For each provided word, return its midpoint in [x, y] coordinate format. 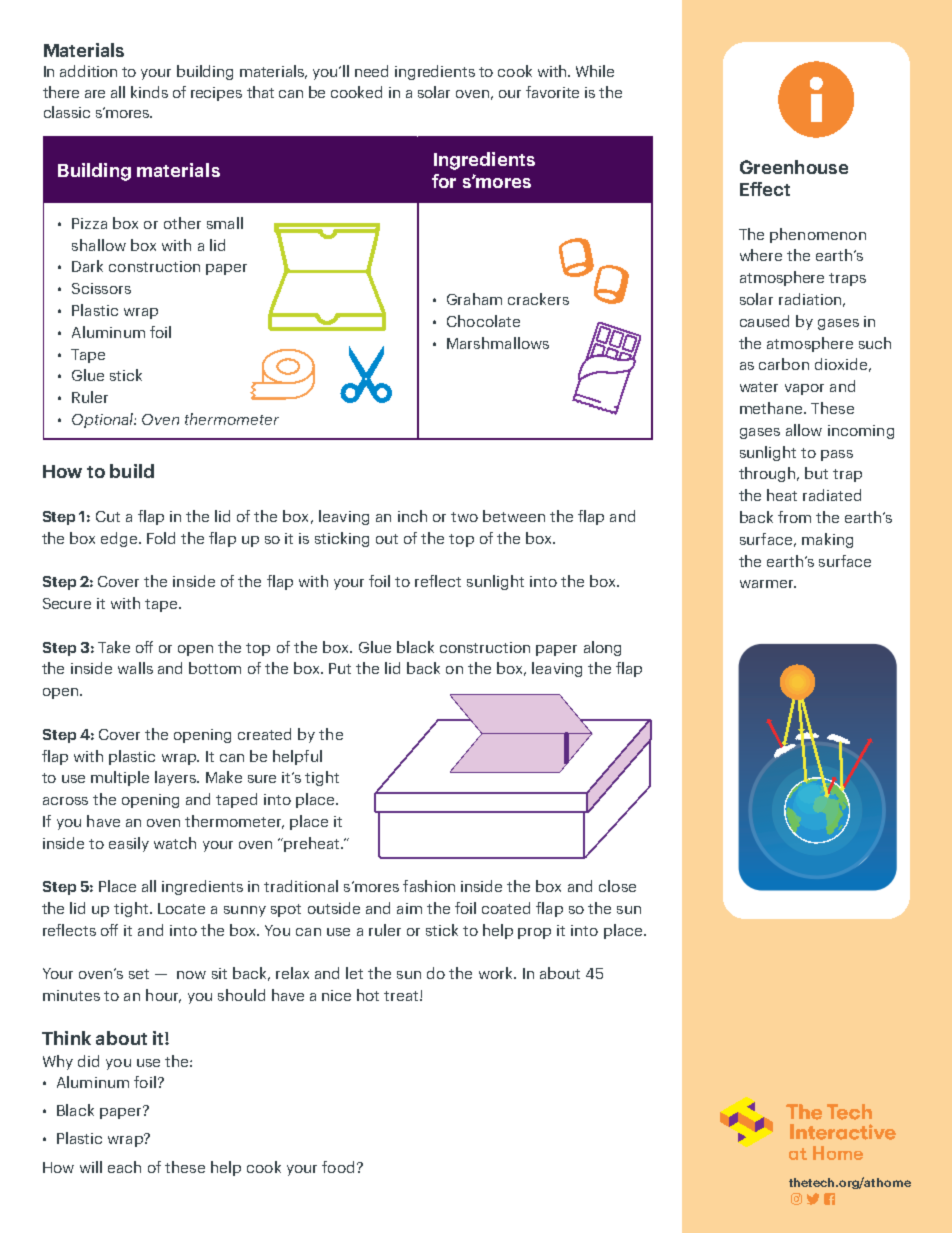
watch [175, 843]
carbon [784, 364]
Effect [765, 189]
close [617, 886]
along [602, 648]
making [827, 540]
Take [114, 647]
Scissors [101, 288]
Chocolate [483, 321]
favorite [552, 92]
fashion [429, 886]
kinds [149, 92]
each [124, 1167]
